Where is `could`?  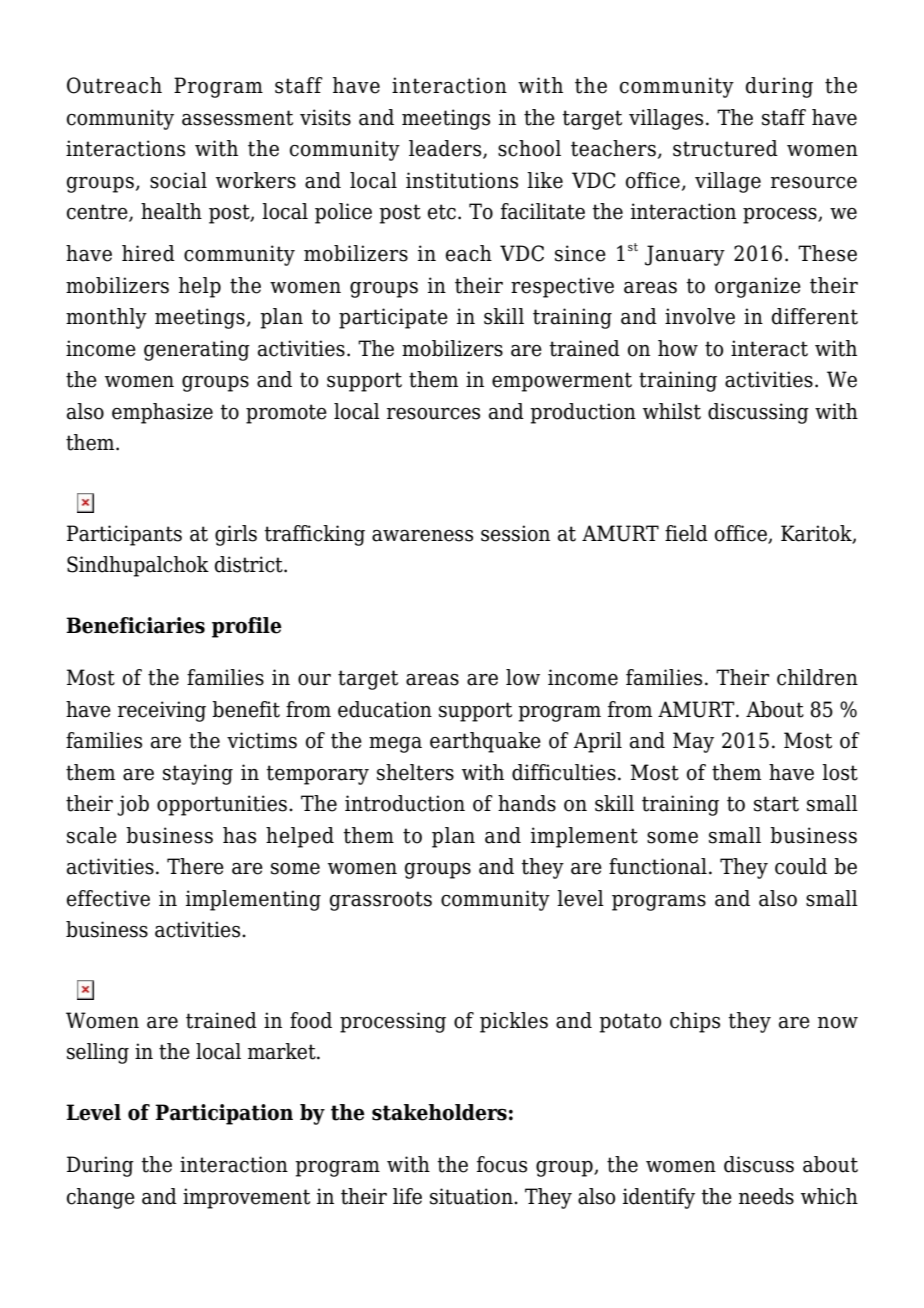
could is located at coordinates (801, 866).
